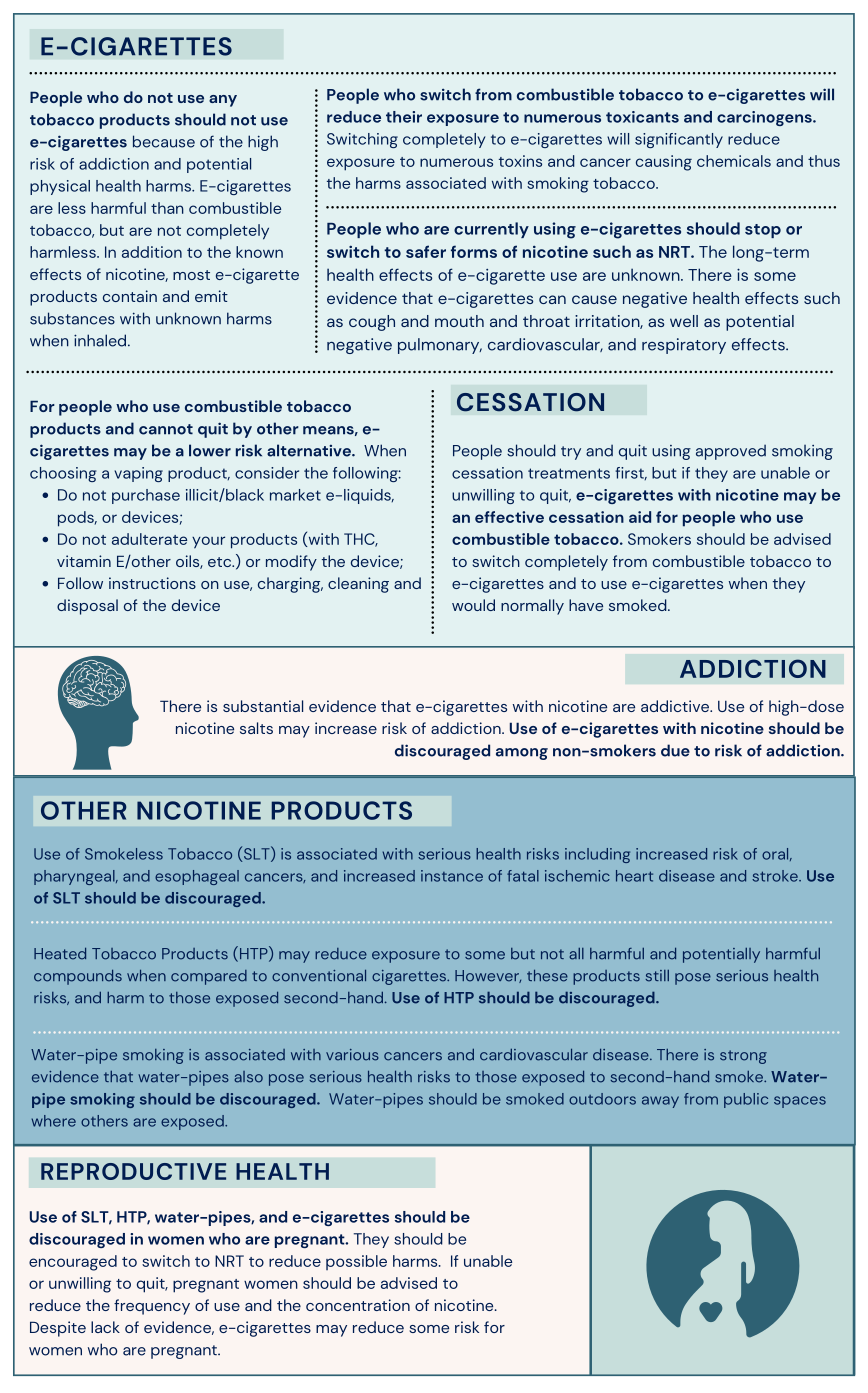 The width and height of the page is (868, 1393). Describe the element at coordinates (209, 977) in the page. I see `compared` at that location.
